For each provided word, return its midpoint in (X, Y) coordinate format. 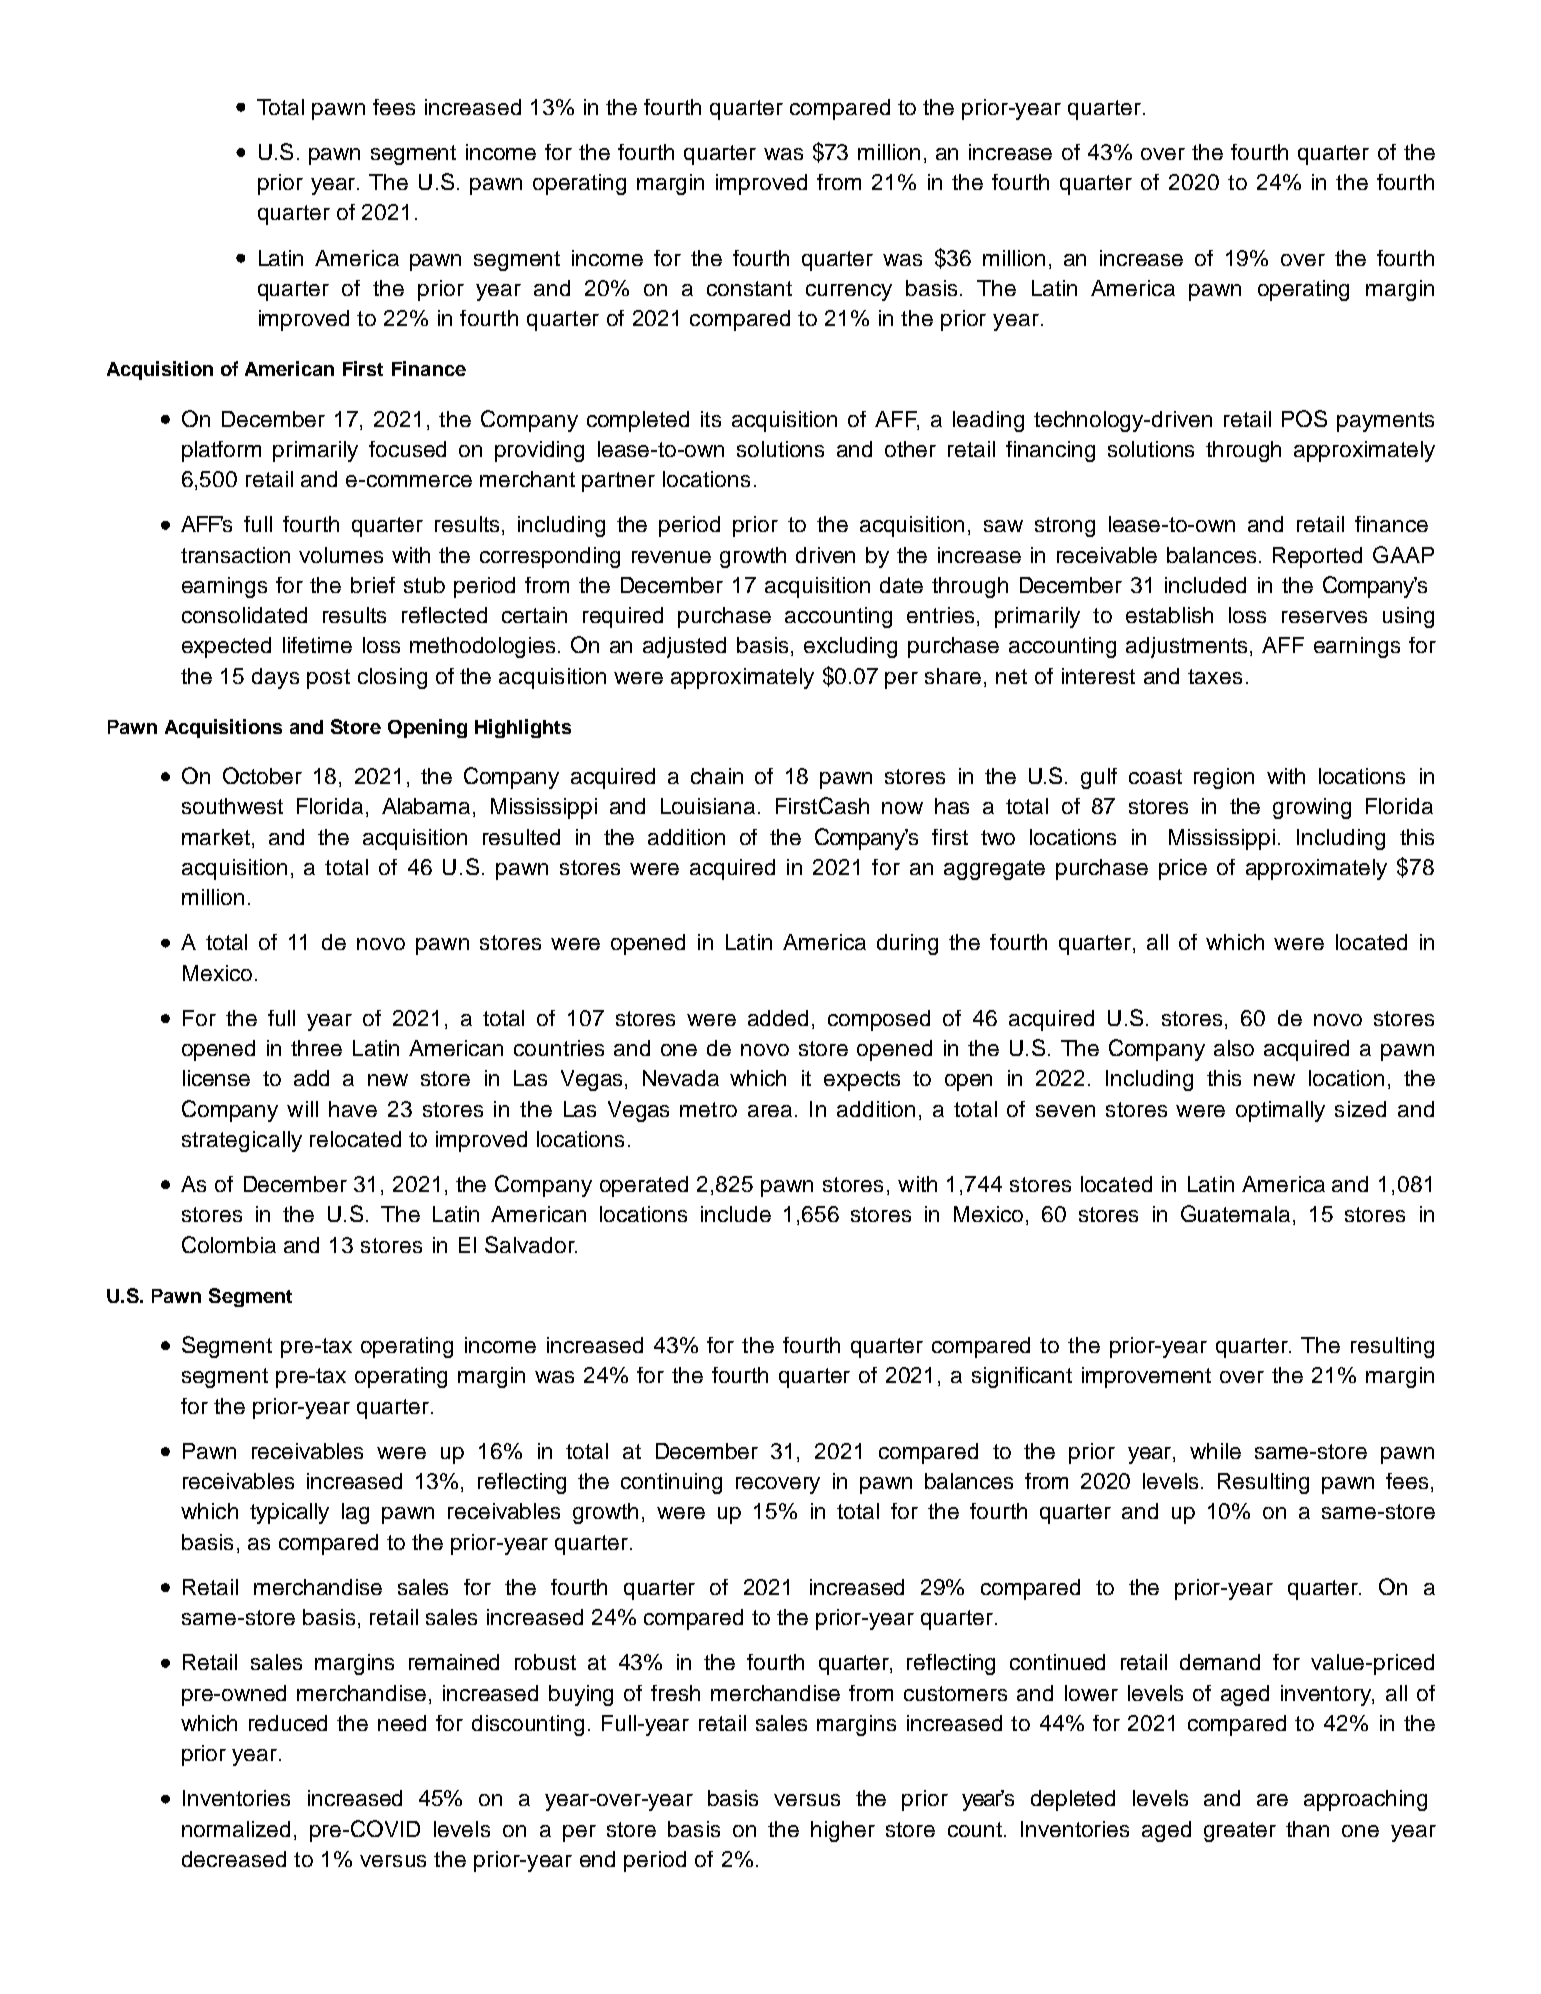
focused (407, 449)
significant (1022, 1377)
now (902, 808)
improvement (1146, 1377)
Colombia (229, 1244)
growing (1312, 808)
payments (1385, 422)
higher (843, 1831)
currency (849, 292)
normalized (236, 1829)
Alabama (426, 806)
